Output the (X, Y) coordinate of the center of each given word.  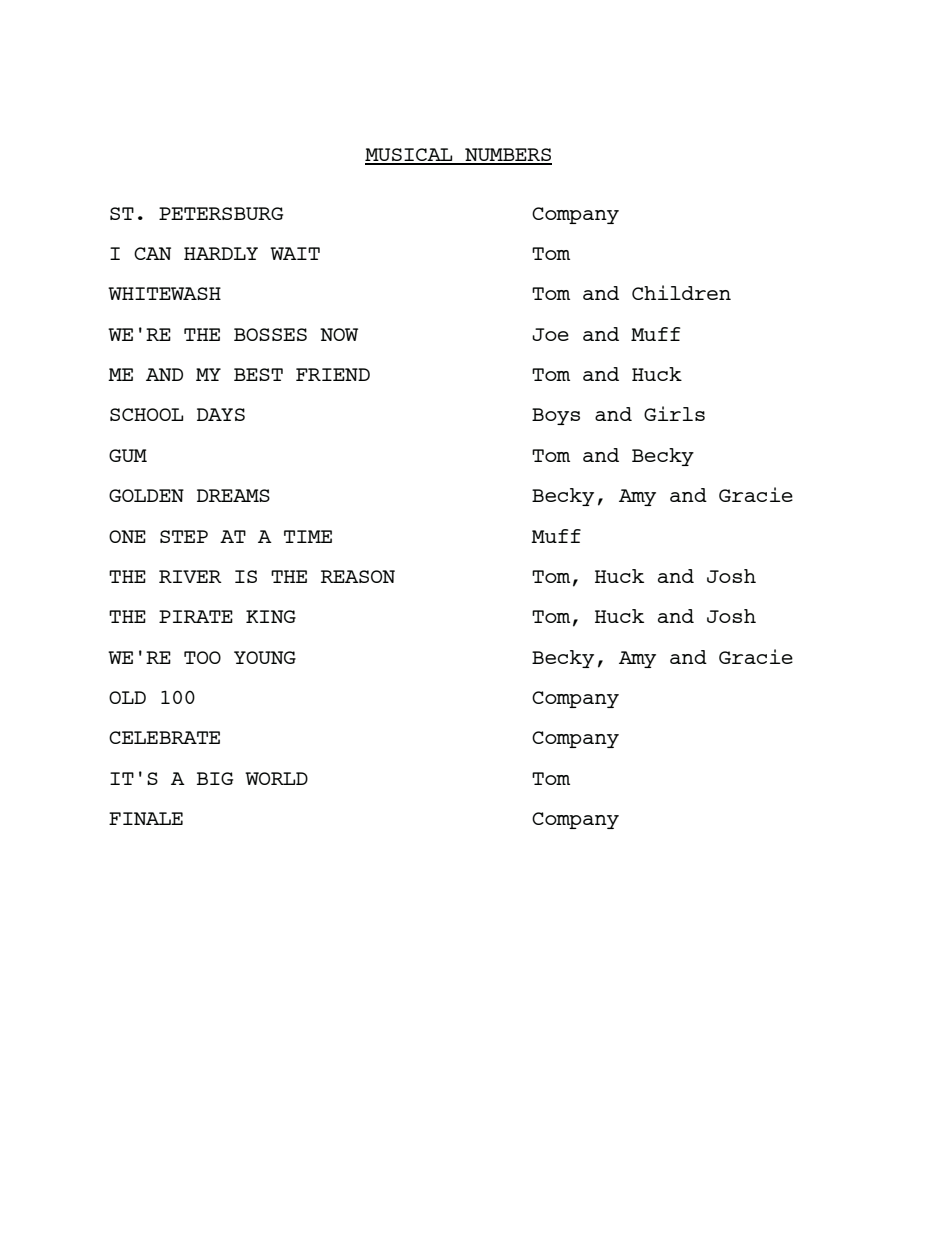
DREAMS (233, 495)
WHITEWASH (164, 293)
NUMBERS (507, 156)
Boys (556, 416)
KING (271, 616)
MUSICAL (410, 156)
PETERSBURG (221, 213)
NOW (339, 334)
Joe (550, 334)
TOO (202, 657)
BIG (215, 778)
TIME (308, 536)
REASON (358, 576)
